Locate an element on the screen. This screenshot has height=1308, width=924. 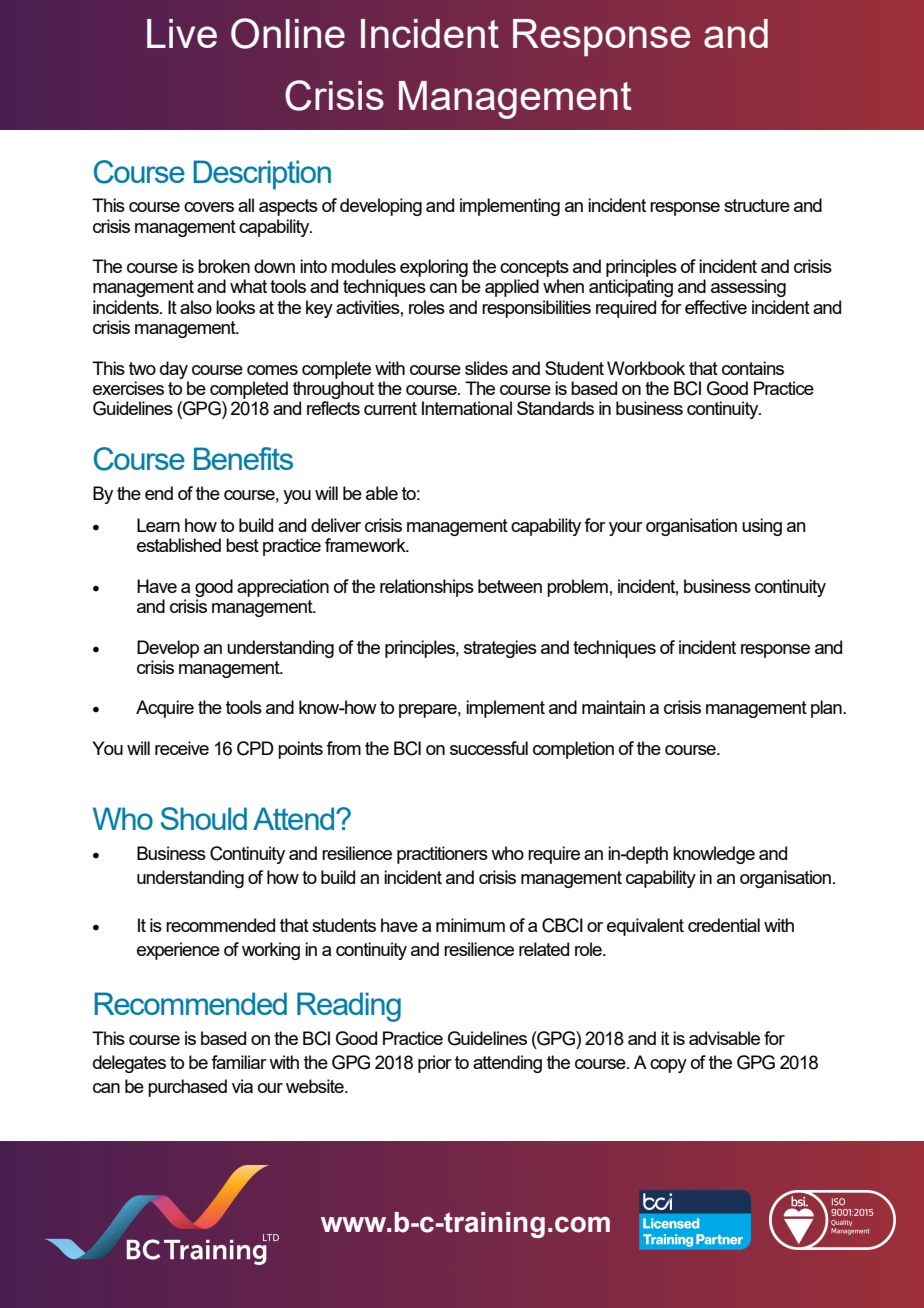
copy is located at coordinates (668, 1066).
